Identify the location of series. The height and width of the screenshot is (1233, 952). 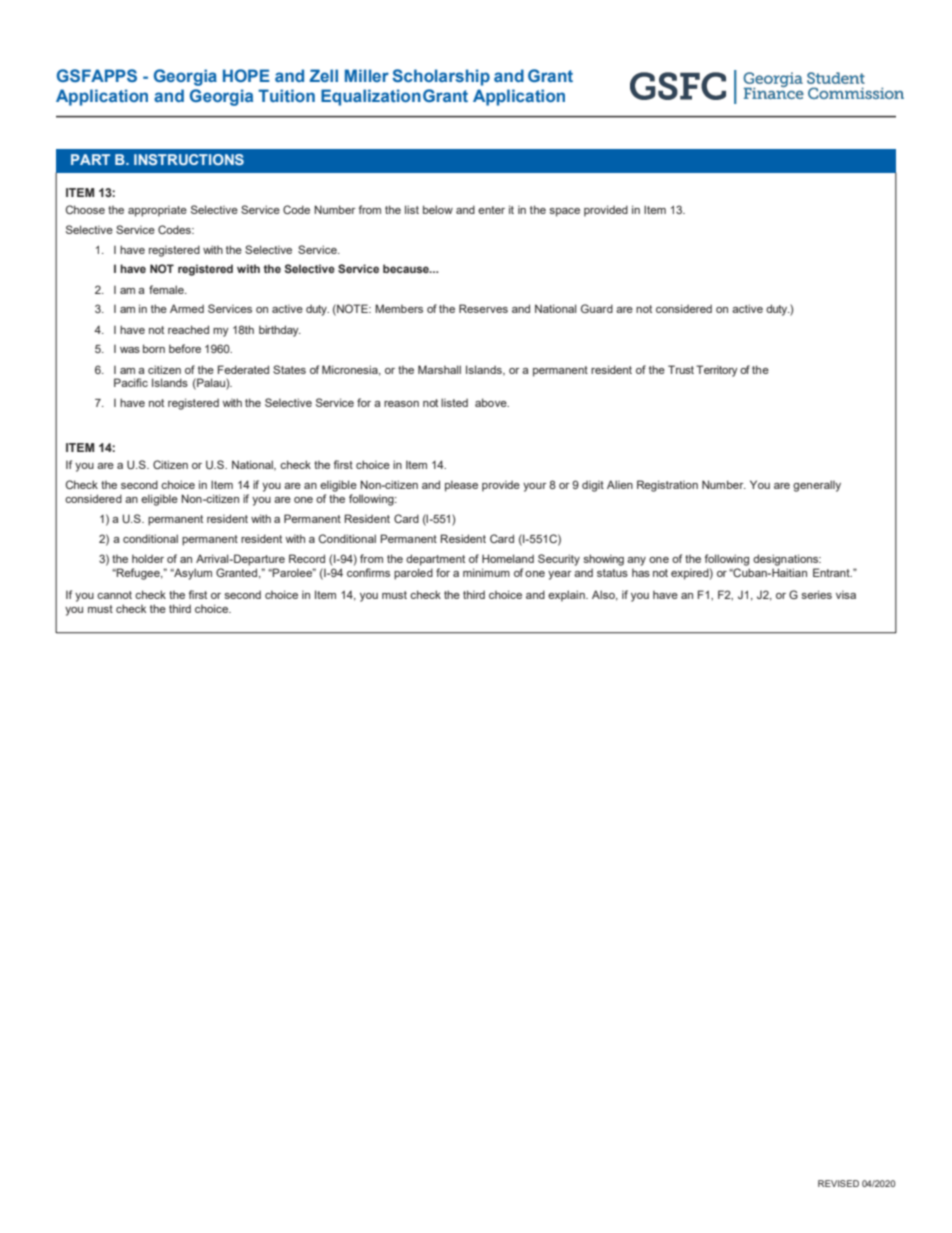
(816, 594).
